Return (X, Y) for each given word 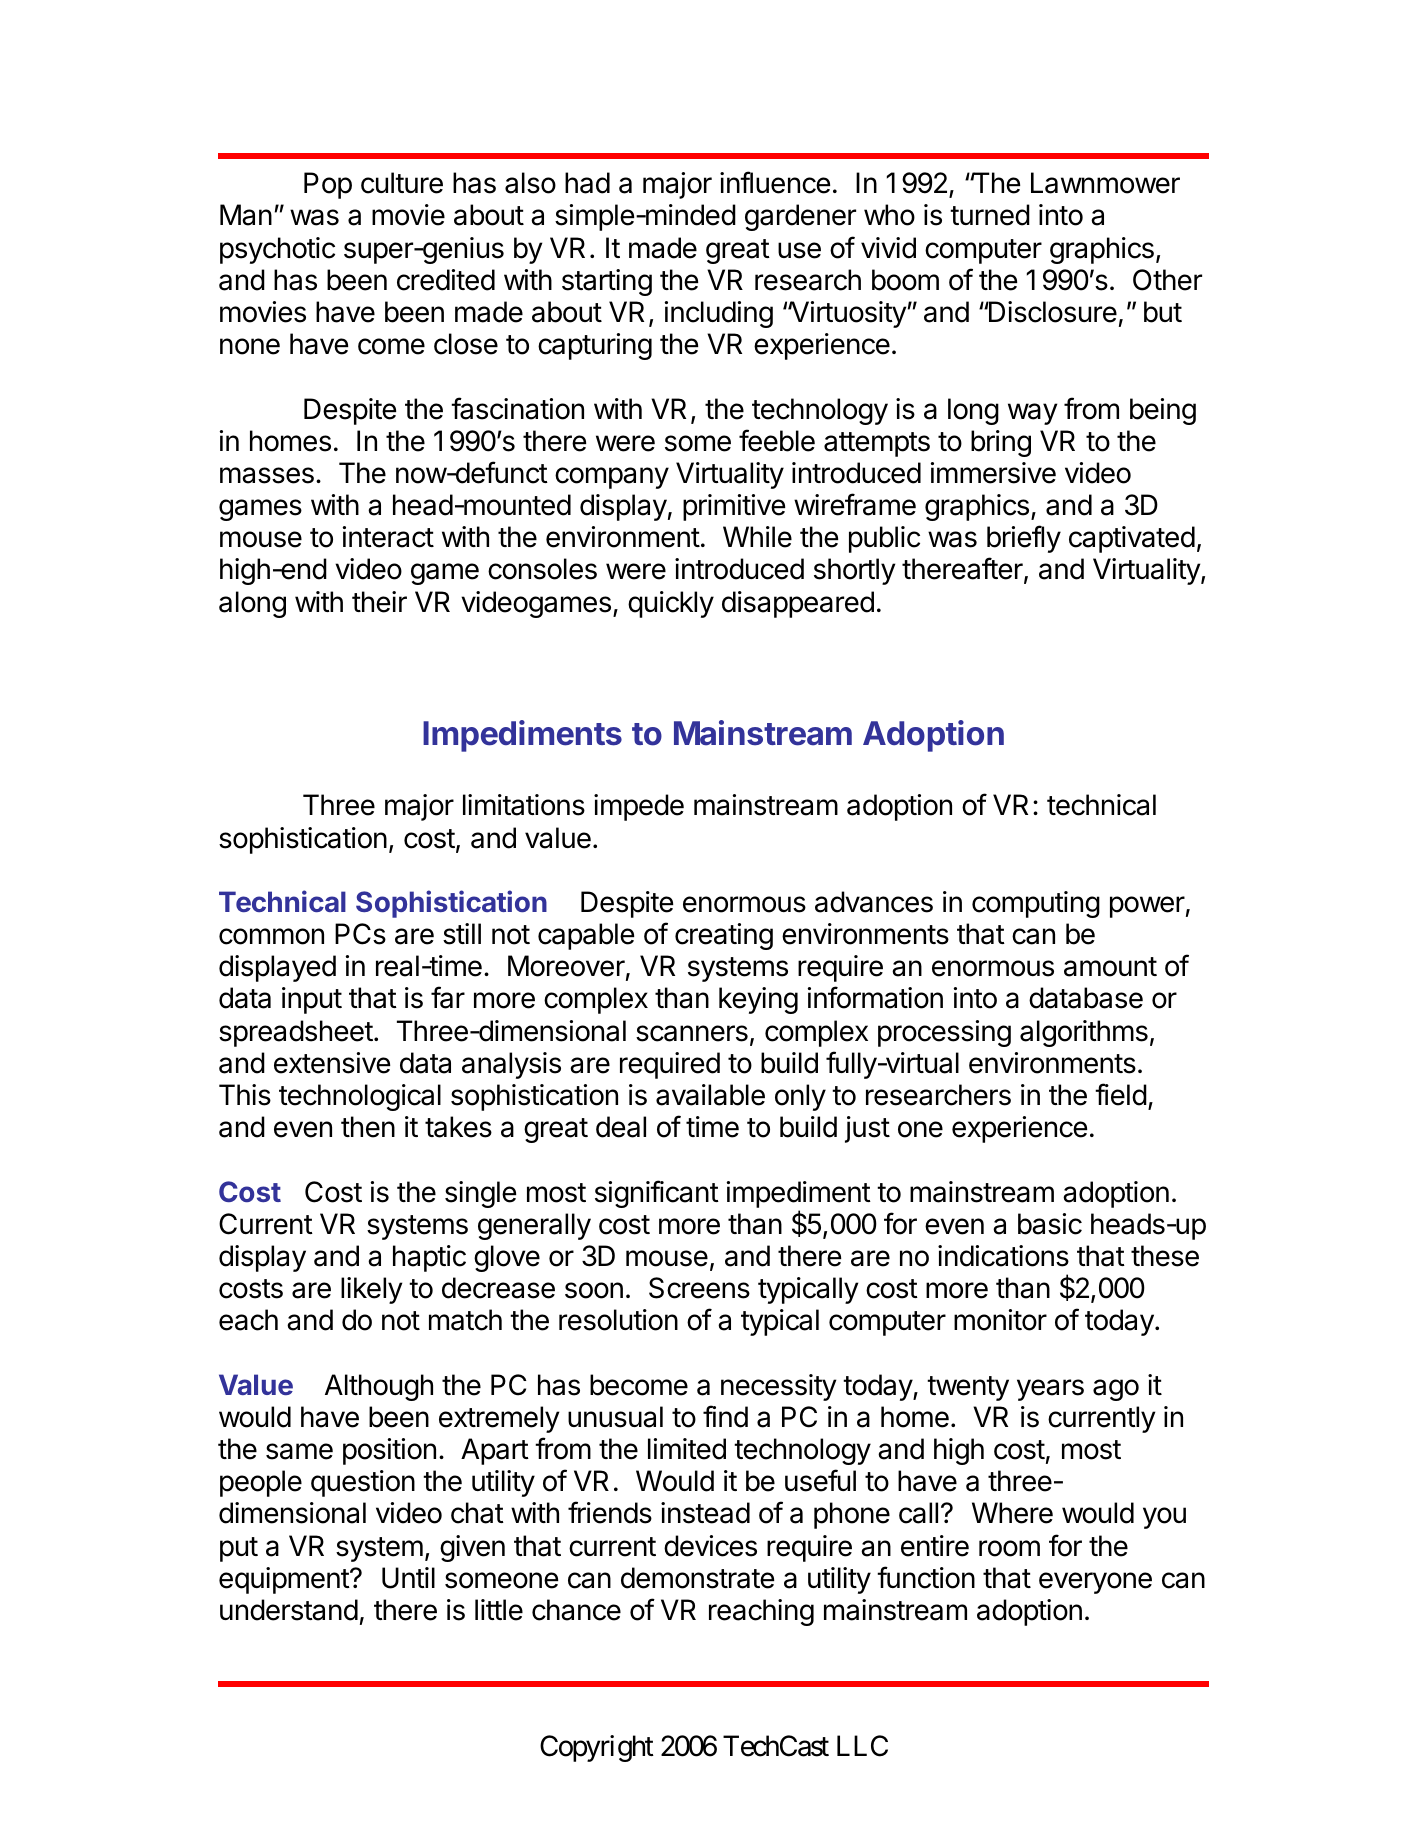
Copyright (597, 1748)
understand (289, 1610)
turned (990, 215)
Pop (328, 185)
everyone (1095, 1583)
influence (775, 182)
